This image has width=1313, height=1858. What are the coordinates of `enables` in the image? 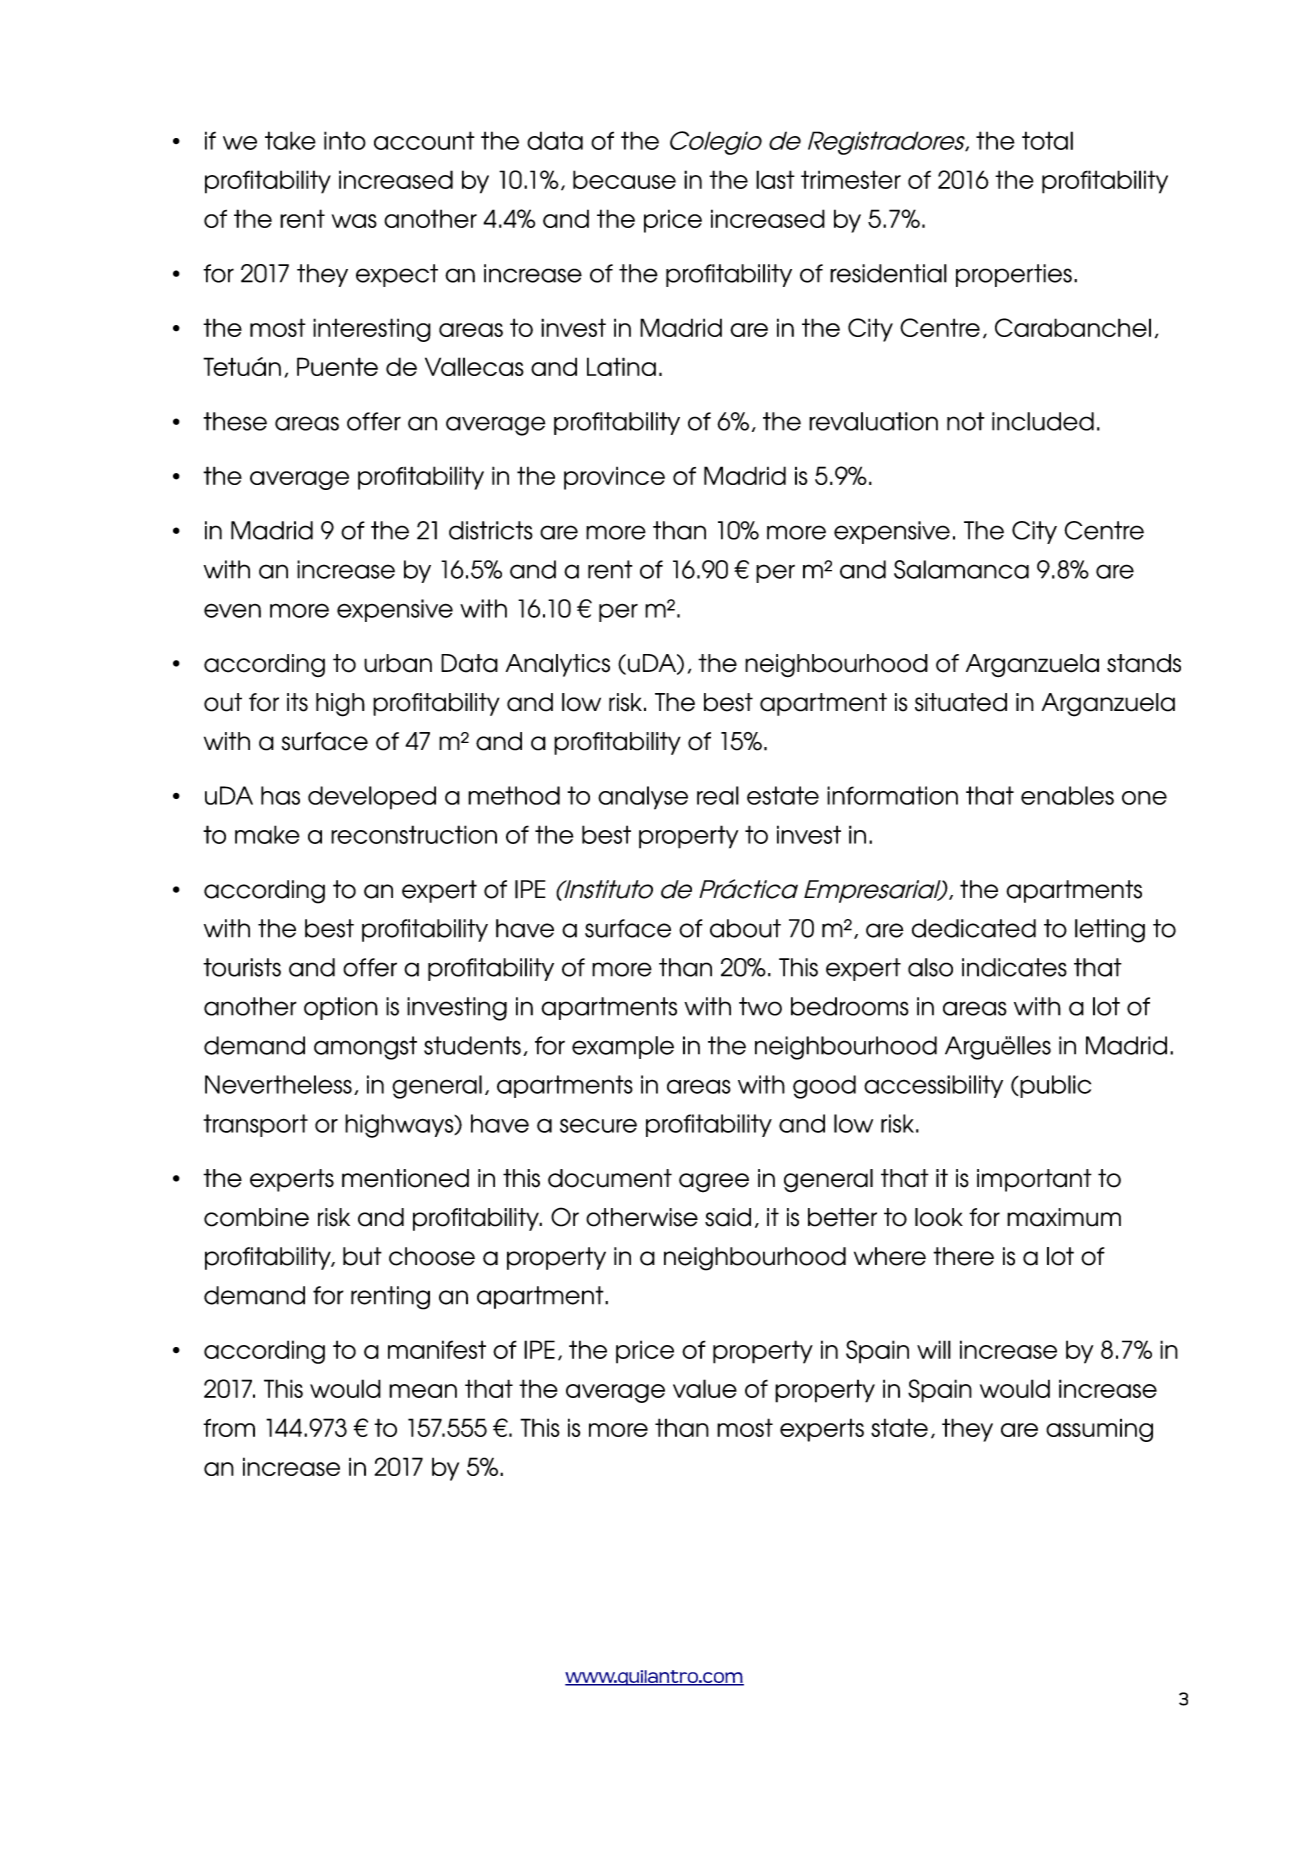 It's located at (1067, 795).
